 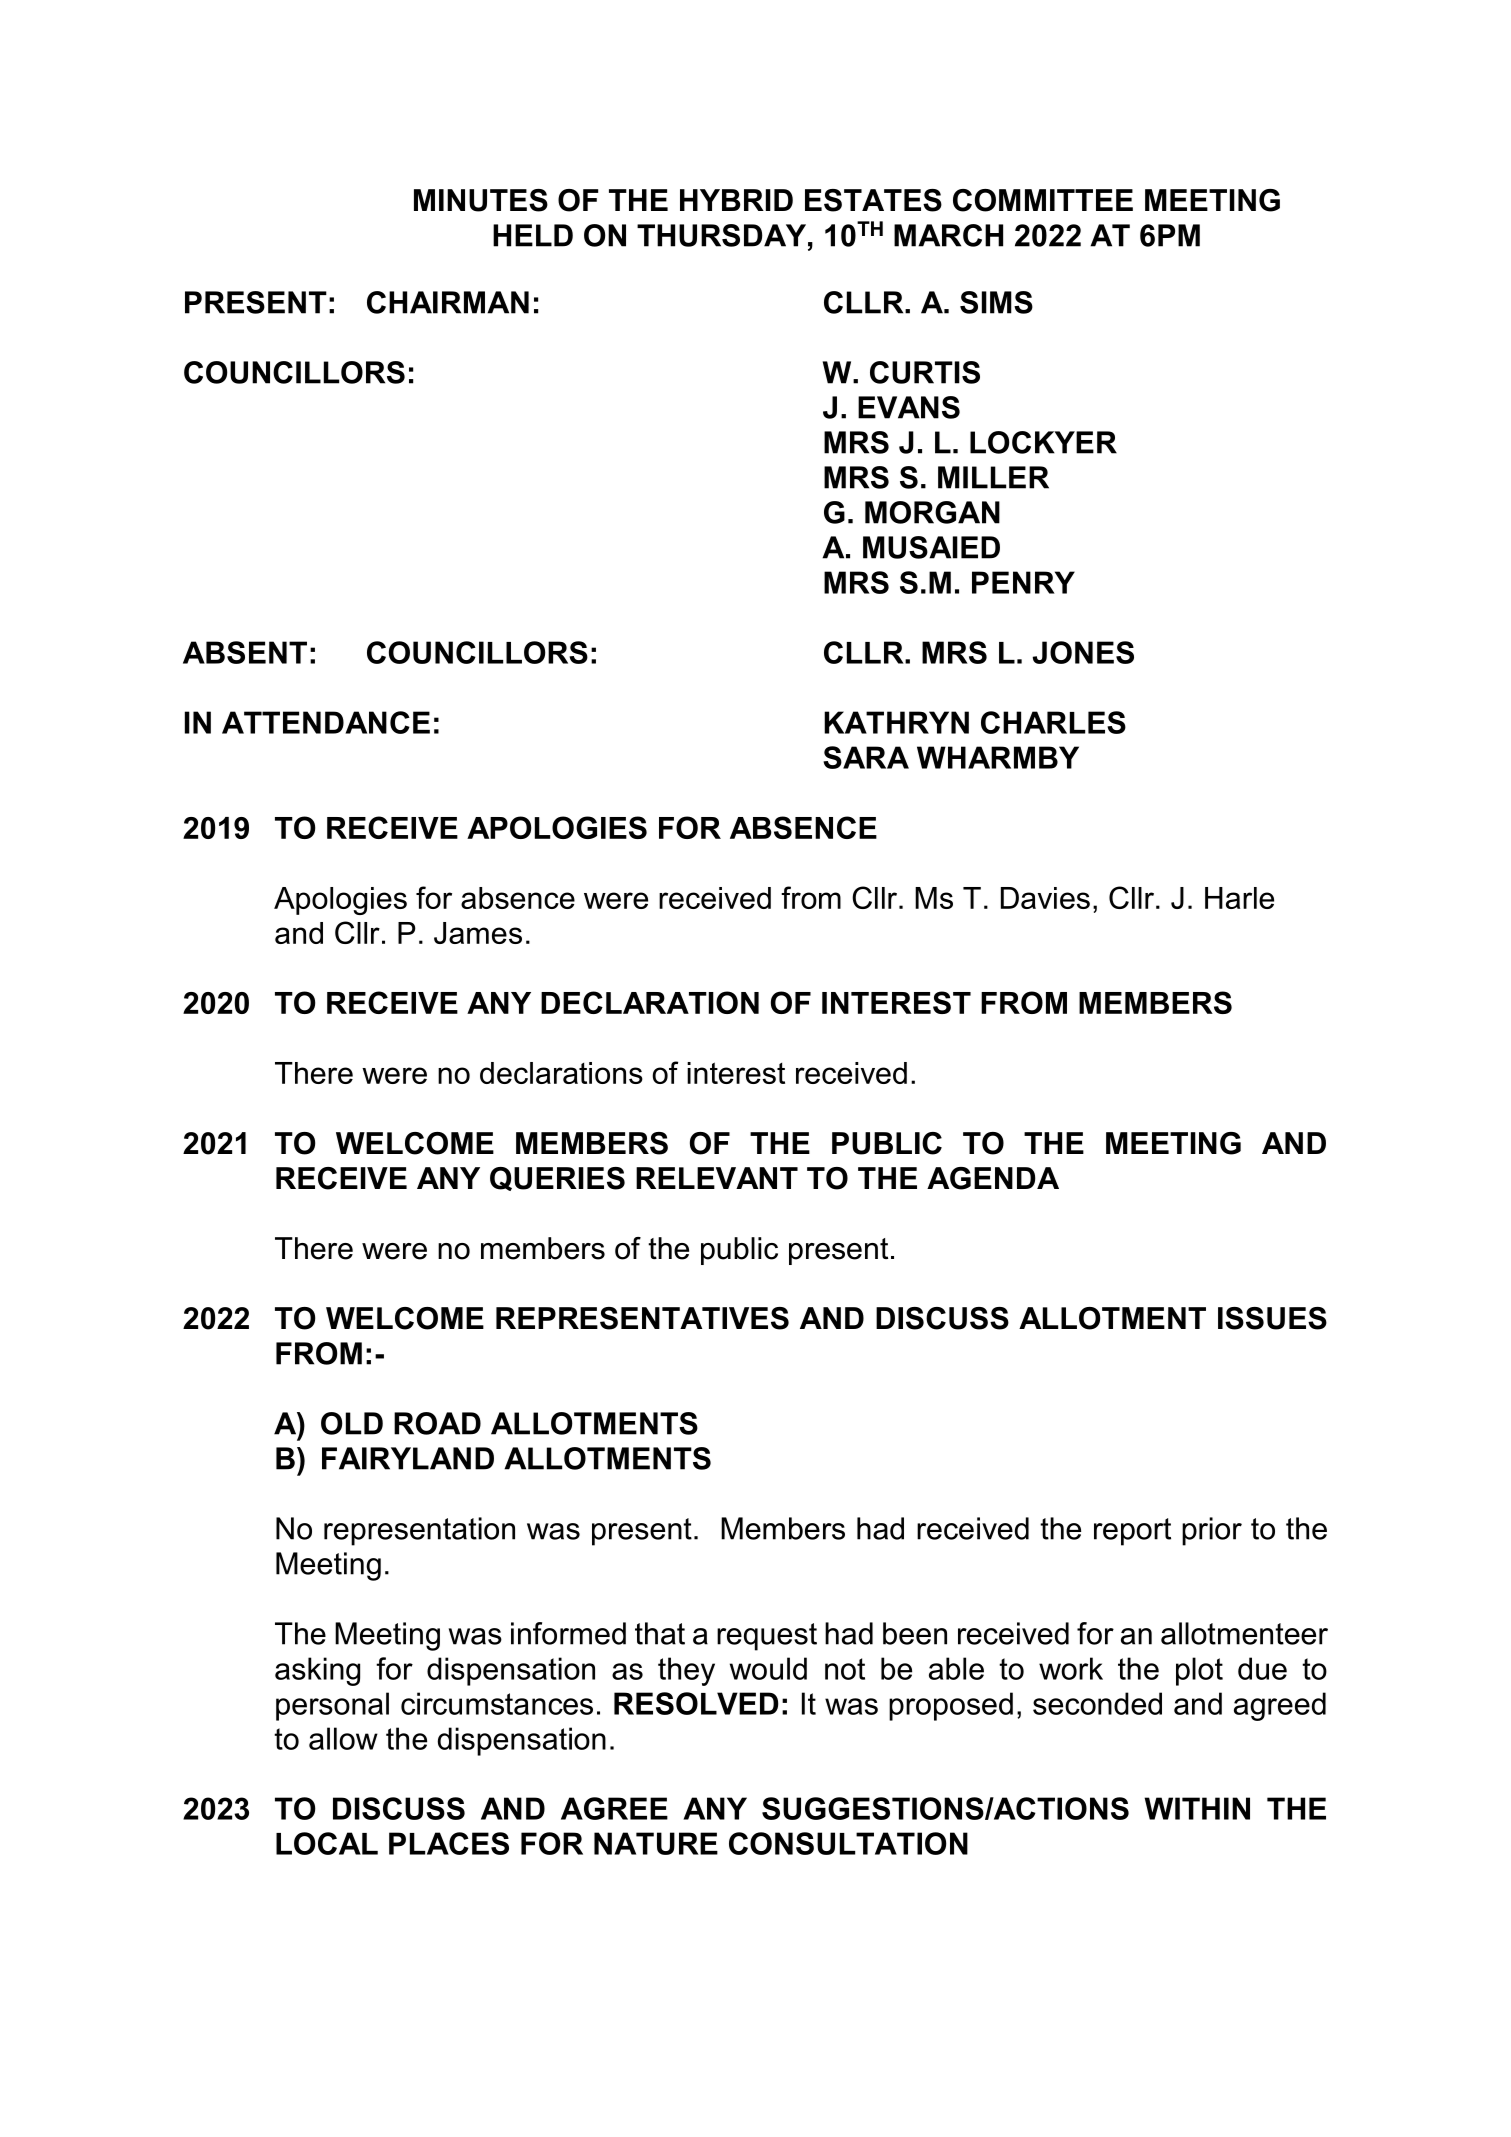 I want to click on COMMITTEE, so click(x=1043, y=200).
